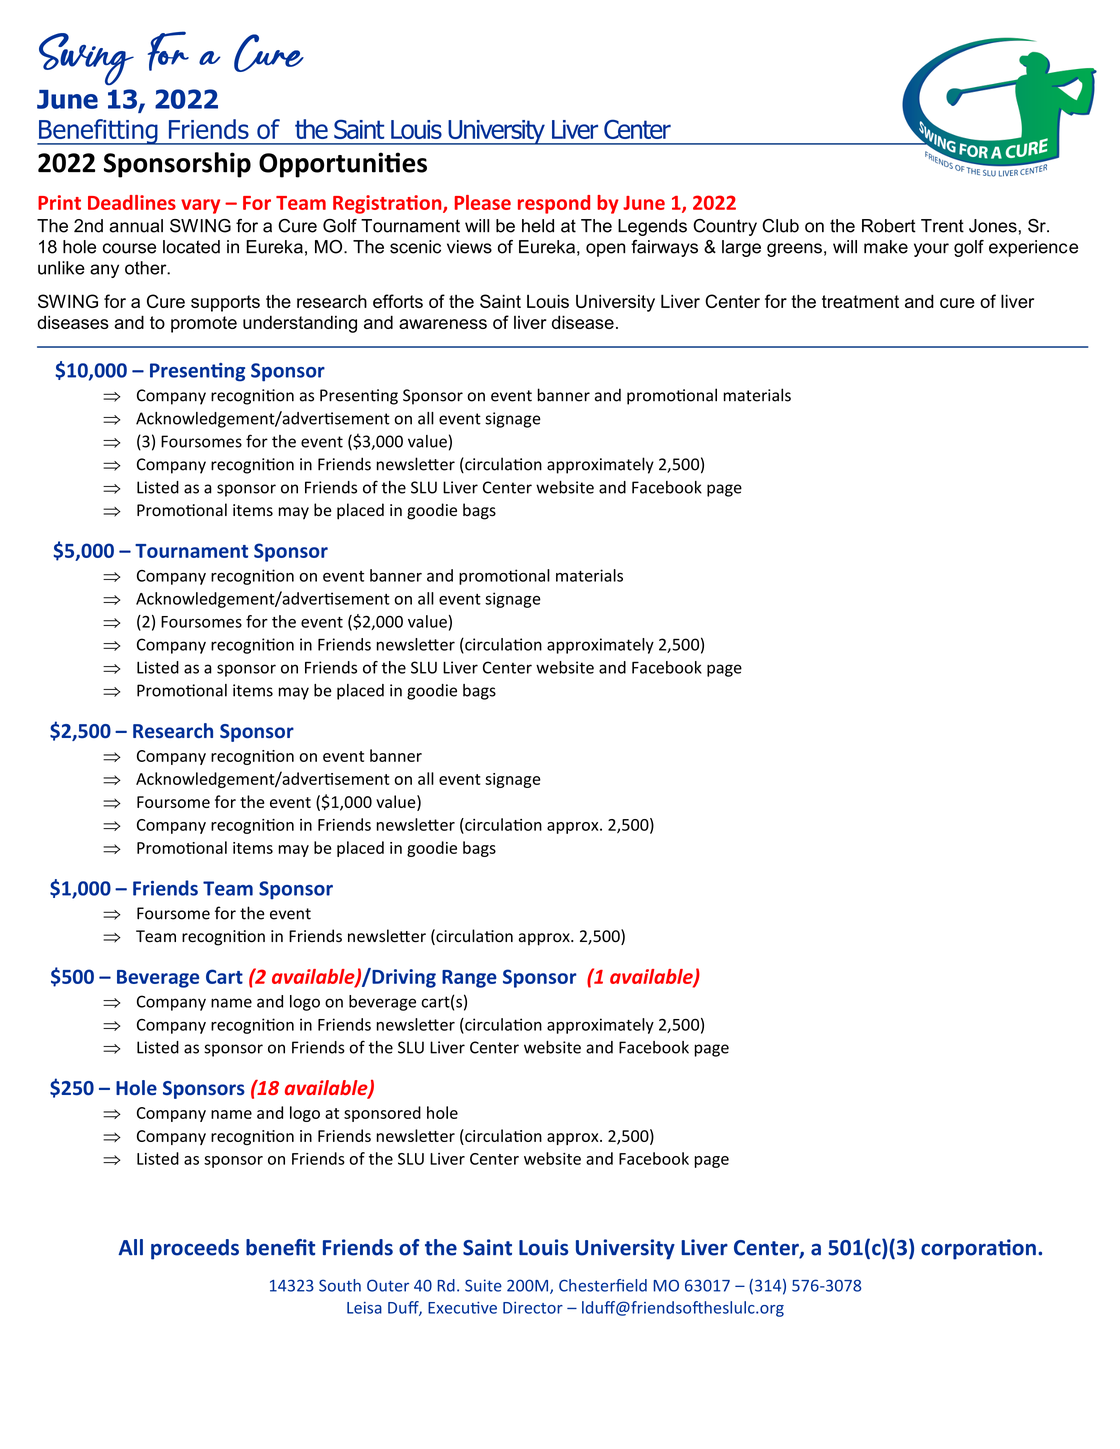 Image resolution: width=1120 pixels, height=1449 pixels. What do you see at coordinates (860, 301) in the image?
I see `treatment` at bounding box center [860, 301].
